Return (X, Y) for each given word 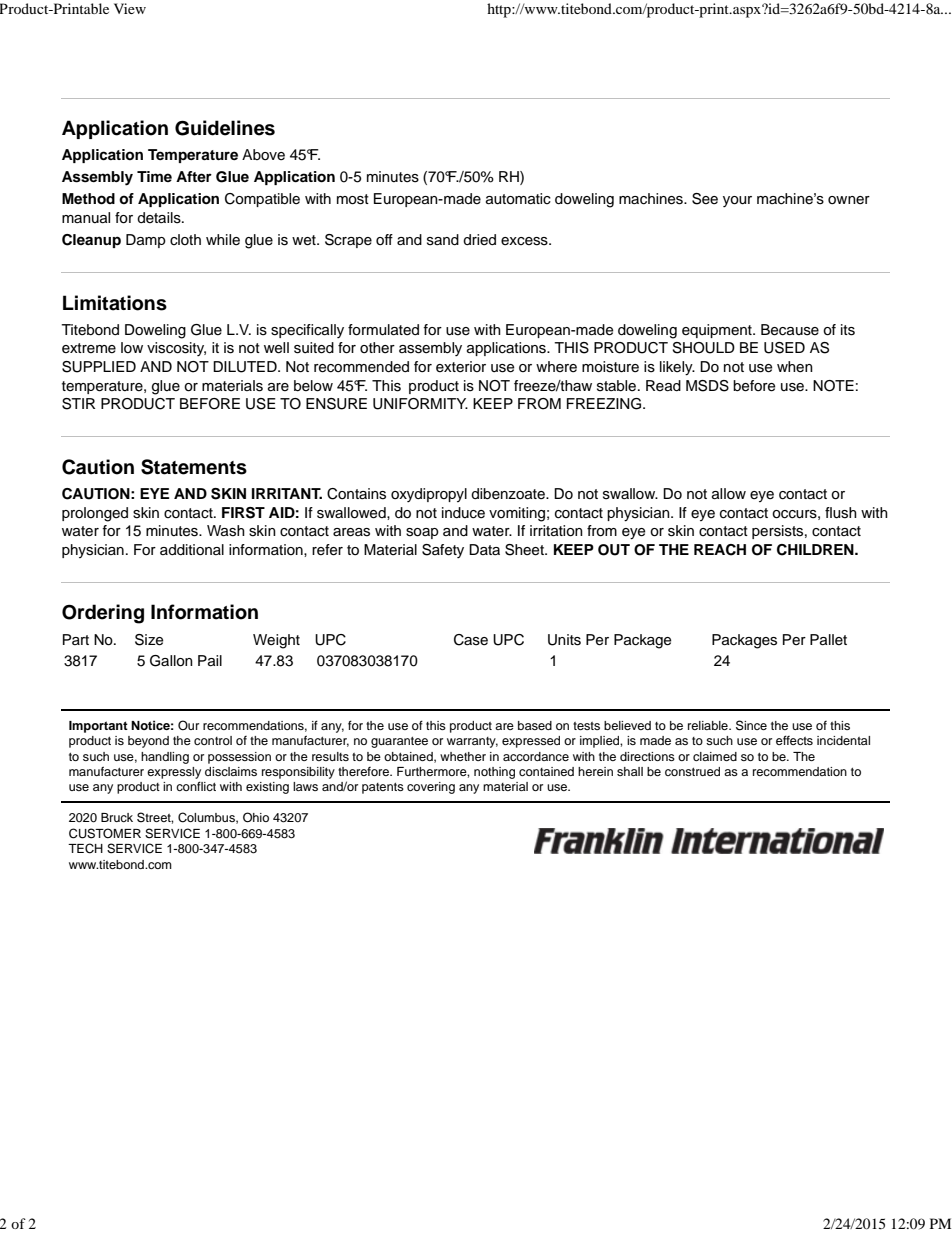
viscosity (176, 349)
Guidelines (225, 128)
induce (463, 513)
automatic (518, 199)
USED (784, 348)
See (705, 199)
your (737, 201)
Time (154, 176)
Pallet (828, 640)
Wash (226, 531)
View (130, 8)
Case (471, 640)
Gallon (171, 661)
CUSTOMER (105, 833)
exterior (461, 367)
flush (841, 513)
